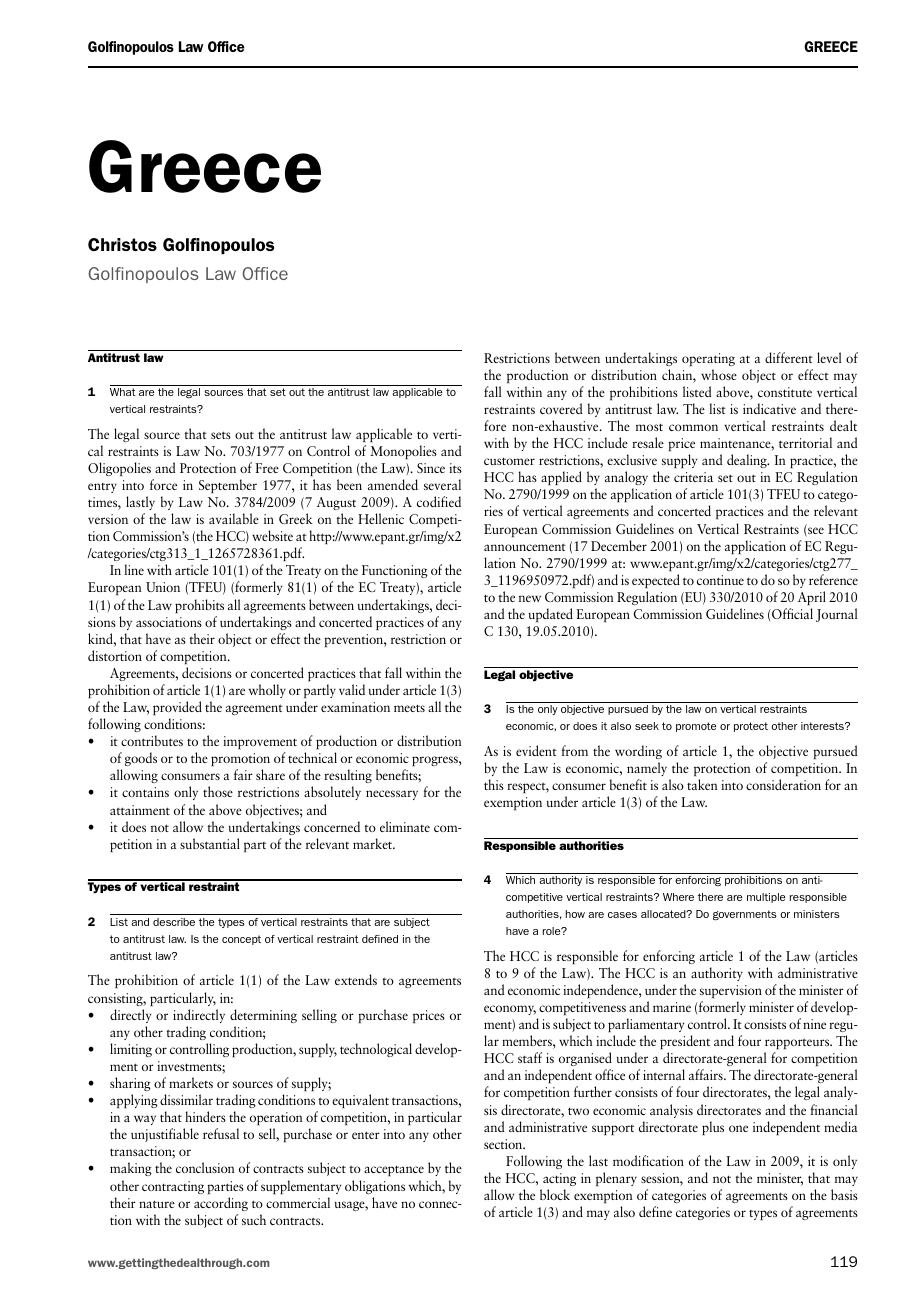  What do you see at coordinates (221, 1204) in the screenshot?
I see `according` at bounding box center [221, 1204].
